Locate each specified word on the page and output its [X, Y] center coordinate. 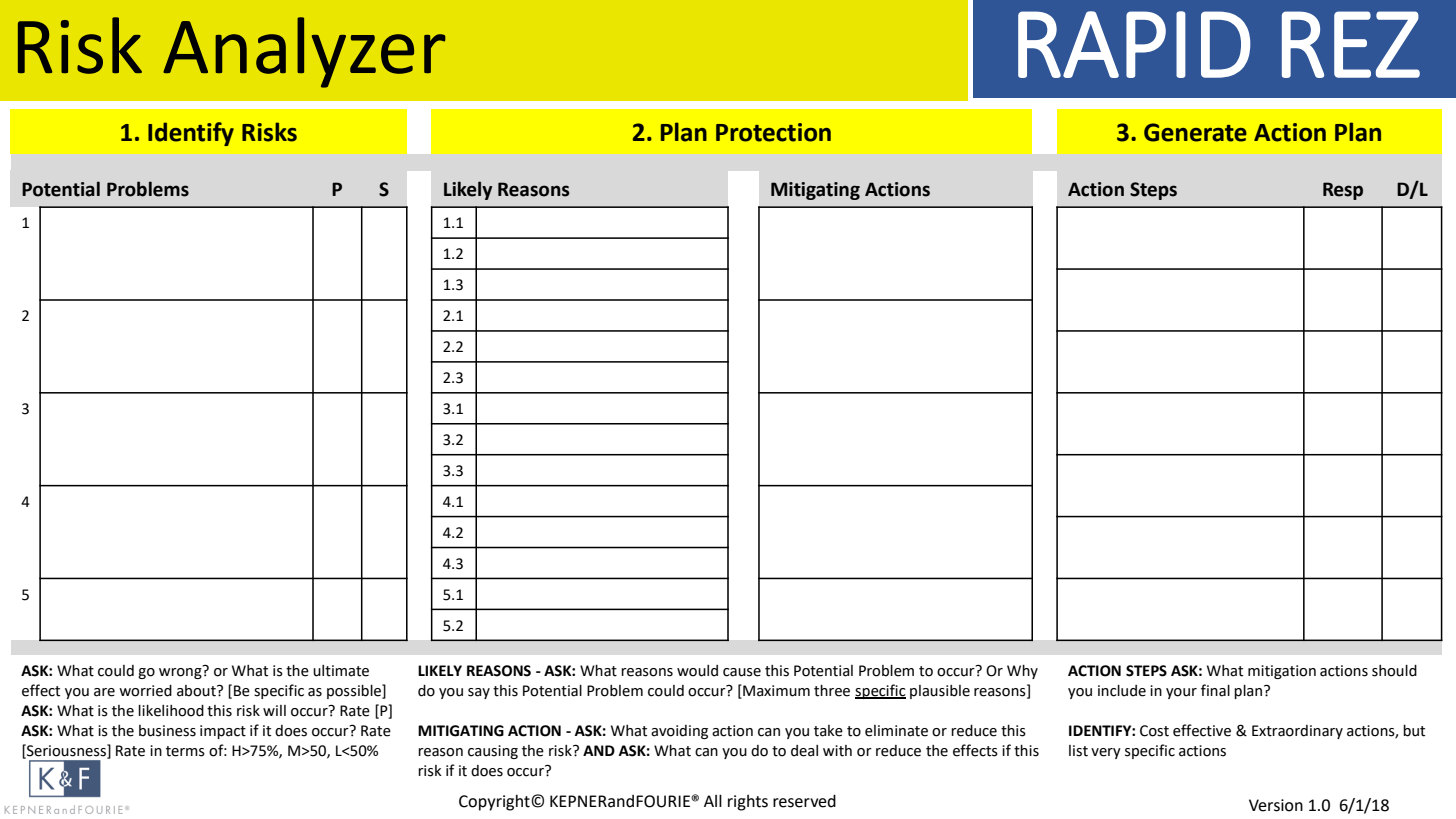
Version [1276, 805]
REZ [1351, 44]
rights [748, 803]
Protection [773, 132]
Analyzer [304, 52]
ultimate [341, 671]
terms [185, 751]
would [697, 671]
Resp [1343, 191]
